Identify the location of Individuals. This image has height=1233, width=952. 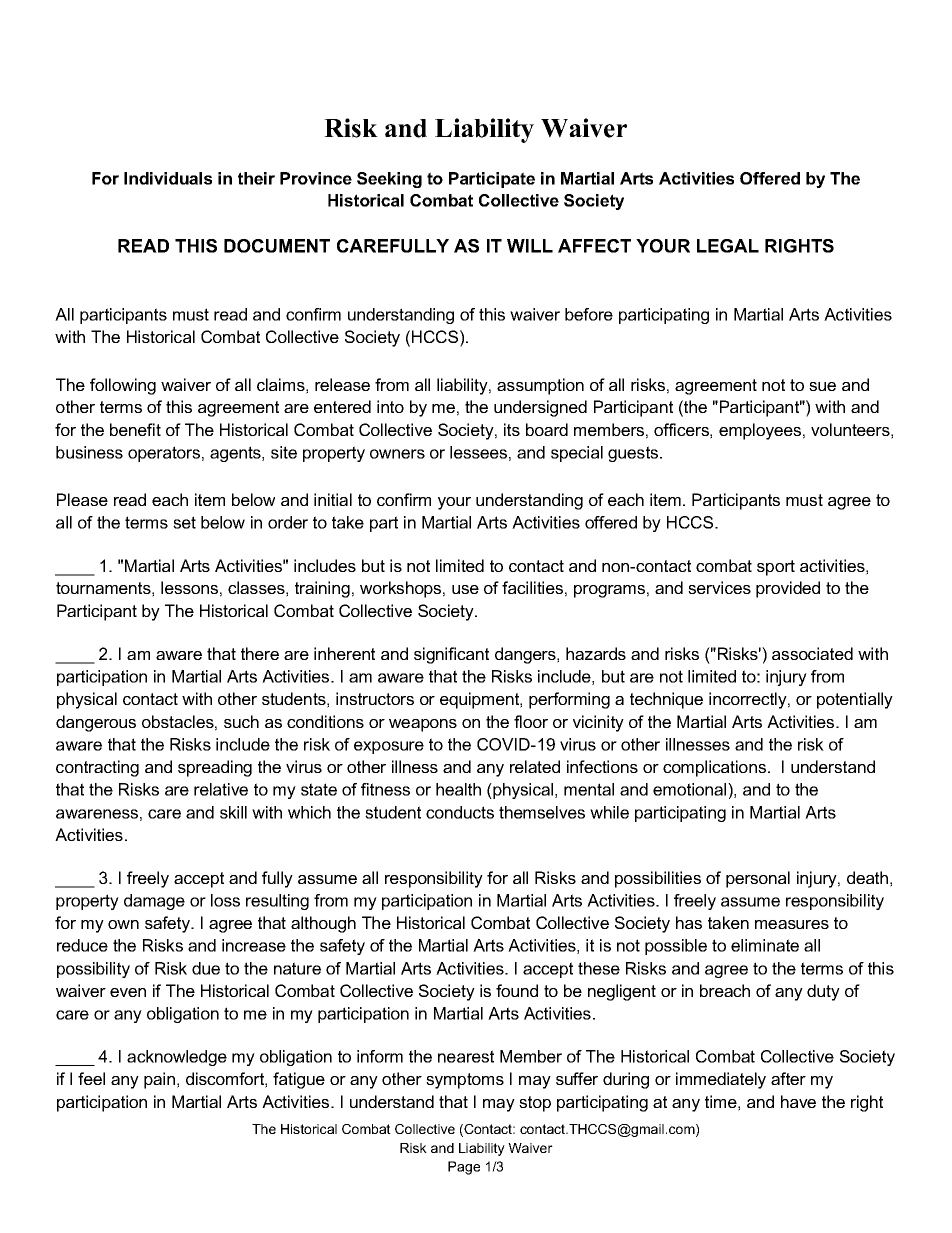
(168, 178).
